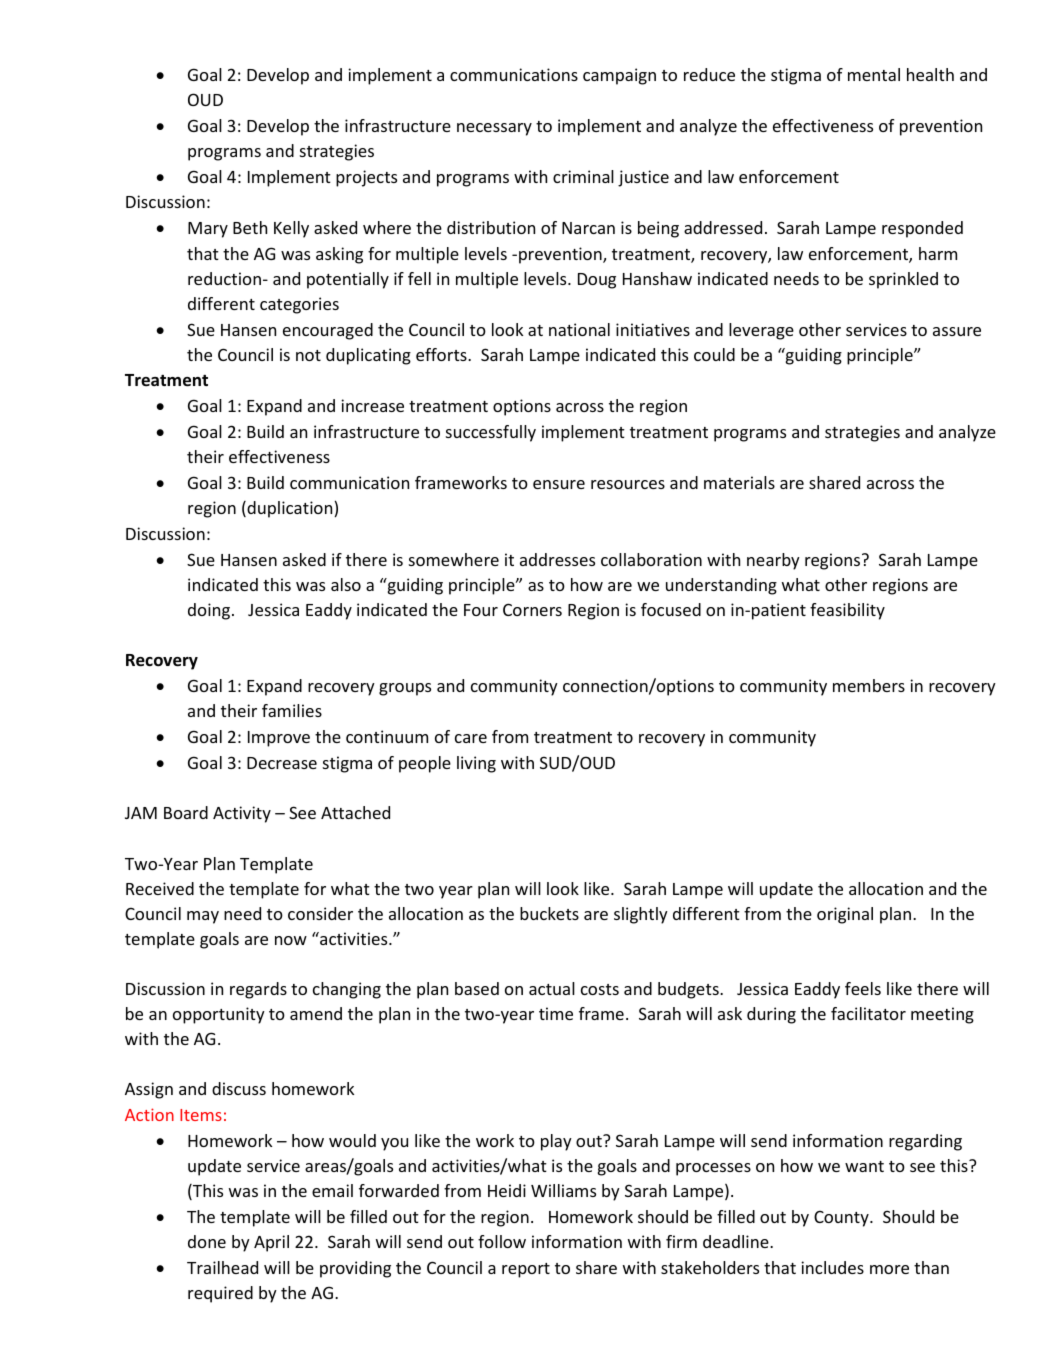  Describe the element at coordinates (845, 915) in the document. I see `original` at that location.
